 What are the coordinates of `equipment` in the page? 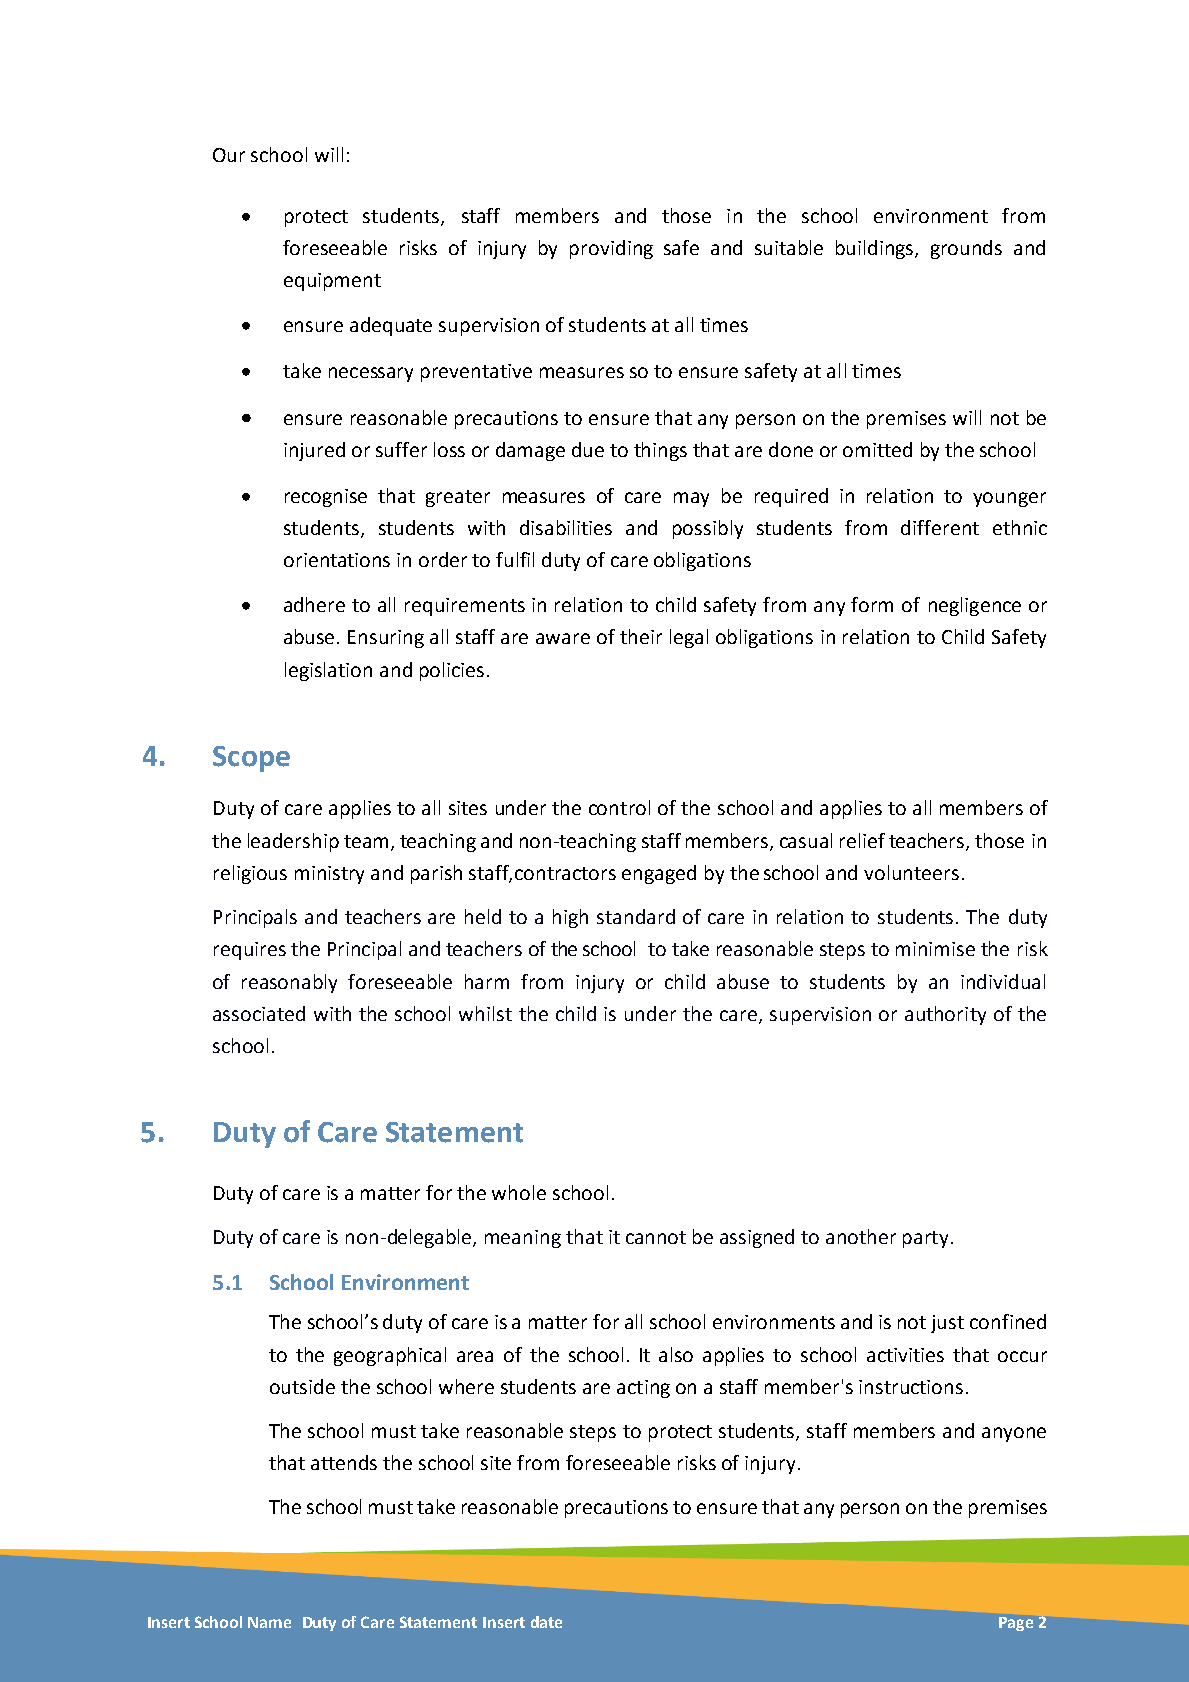 It's located at (332, 282).
